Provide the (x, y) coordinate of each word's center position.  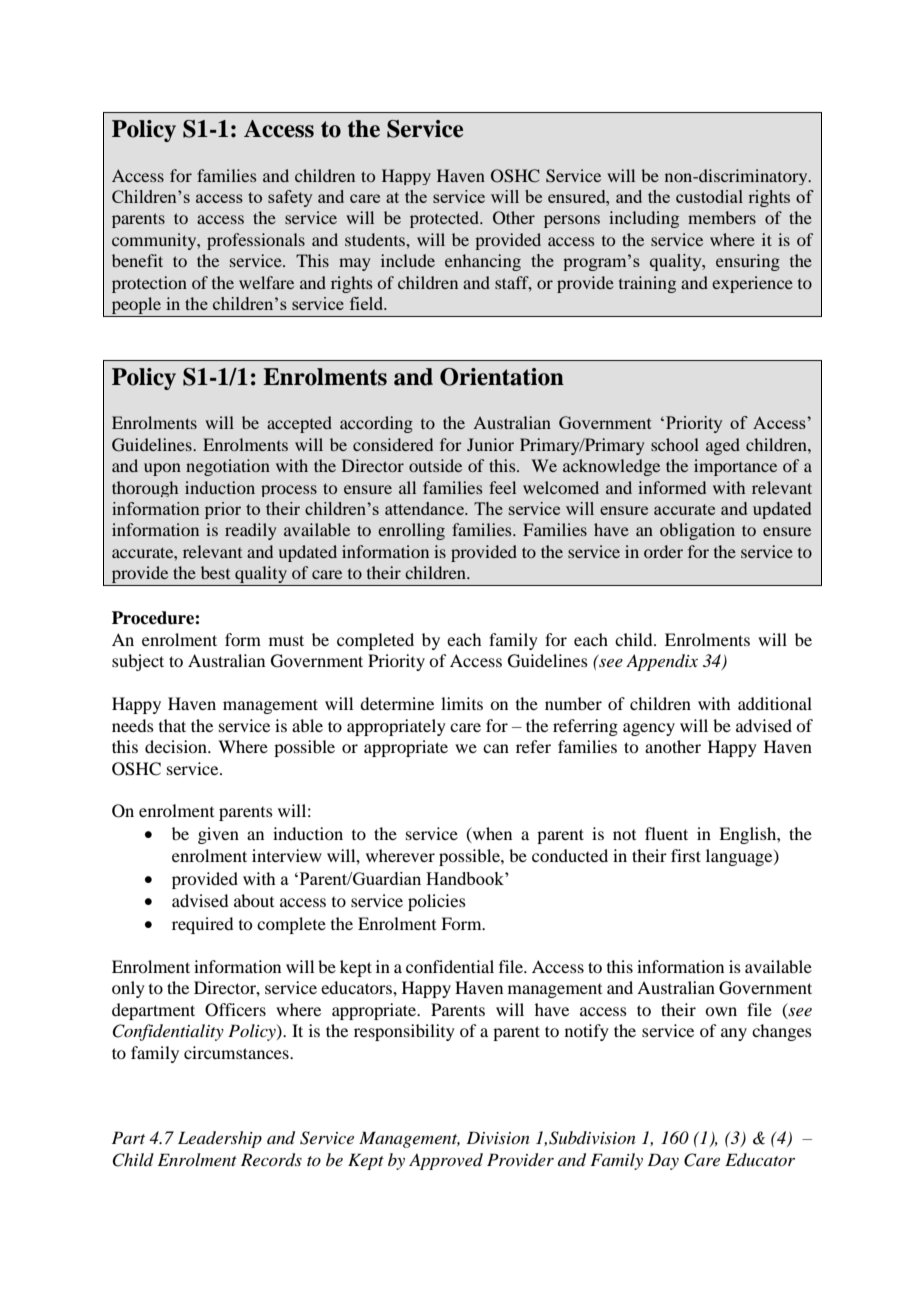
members (722, 217)
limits (462, 703)
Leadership (220, 1139)
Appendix (662, 662)
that (172, 725)
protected (445, 219)
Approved (446, 1161)
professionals (256, 241)
